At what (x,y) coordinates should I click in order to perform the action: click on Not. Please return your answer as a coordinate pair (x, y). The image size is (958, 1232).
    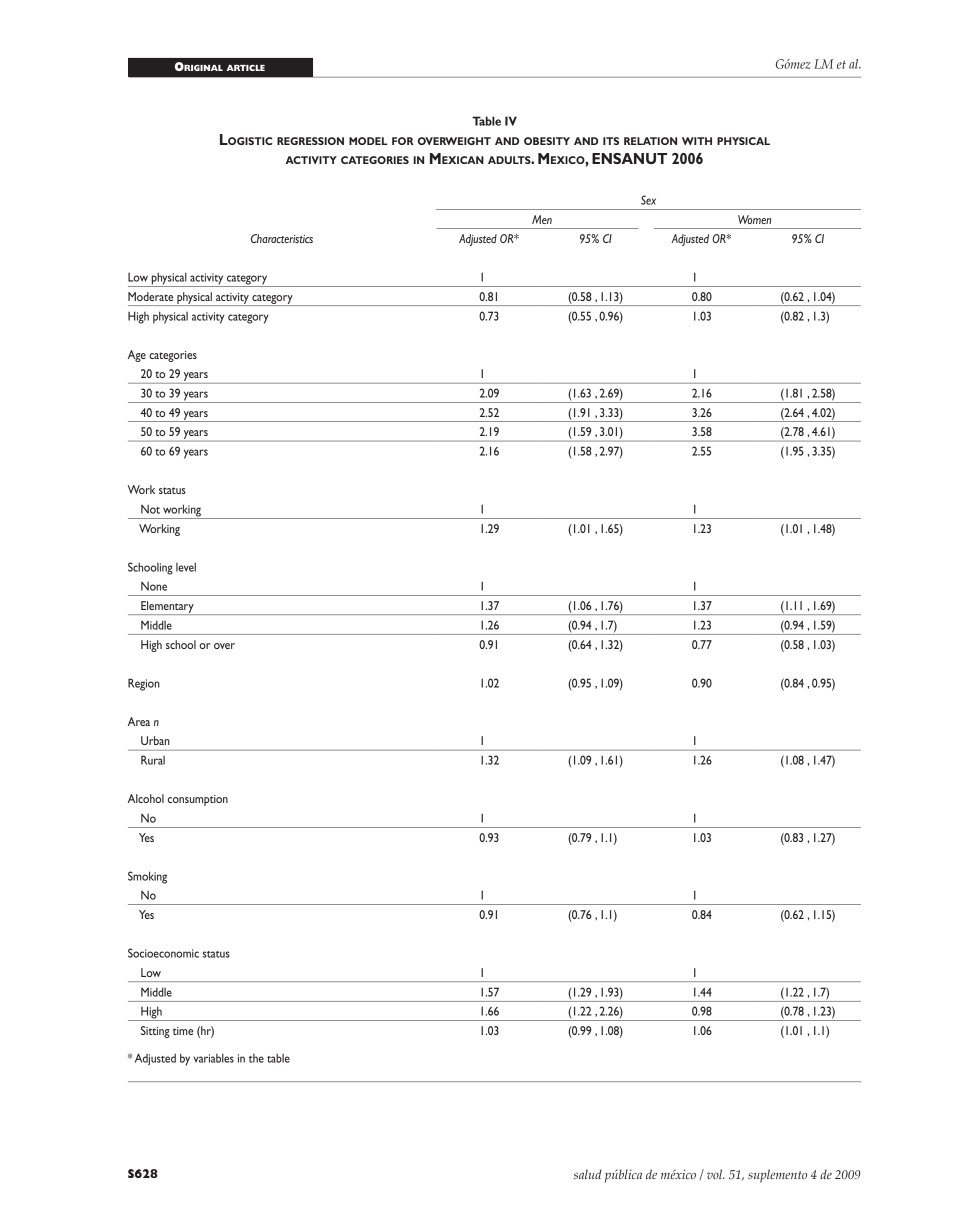
    Looking at the image, I should click on (150, 509).
